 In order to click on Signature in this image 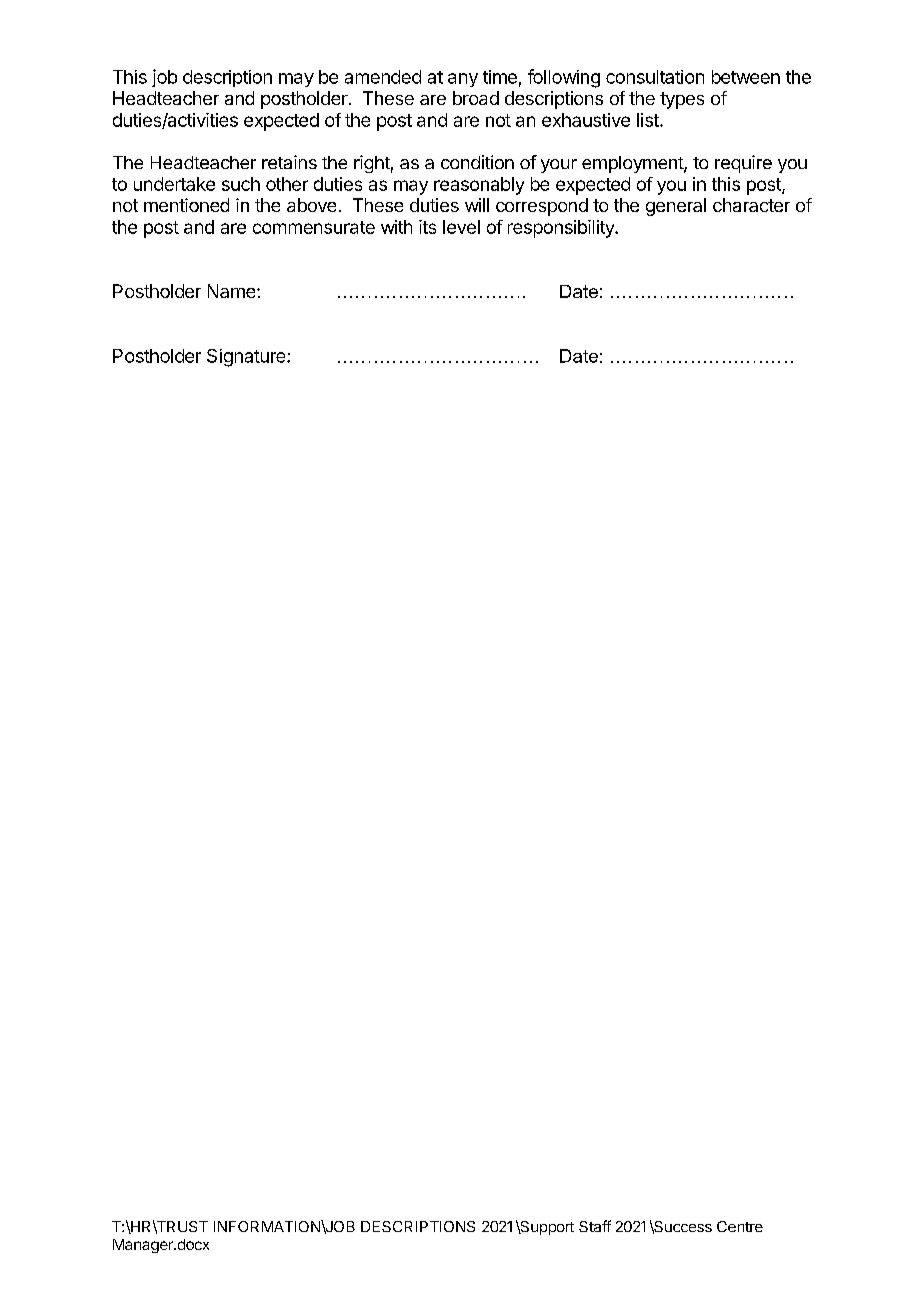, I will do `click(247, 358)`.
